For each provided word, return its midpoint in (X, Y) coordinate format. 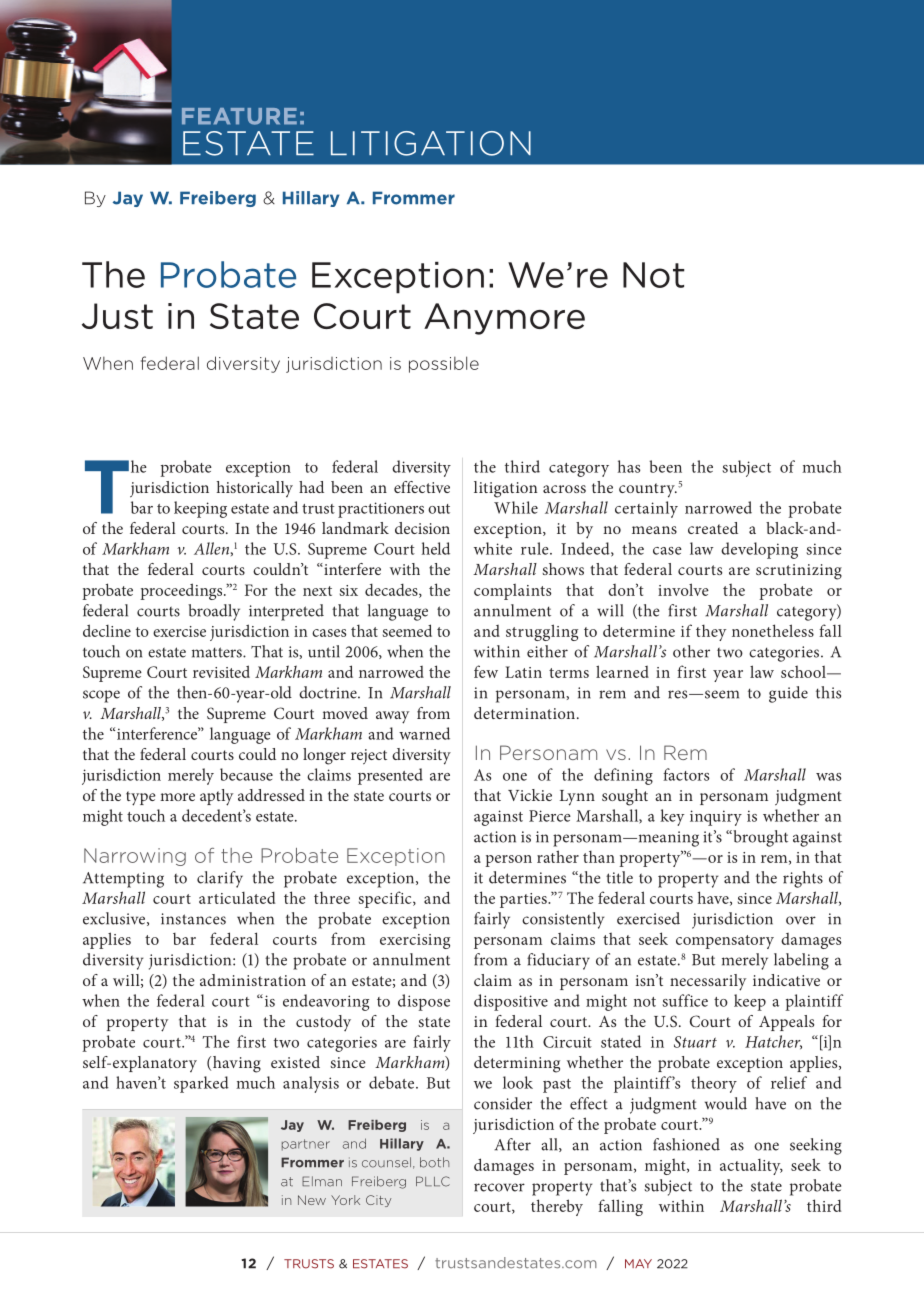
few (486, 671)
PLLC (433, 1181)
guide (788, 694)
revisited (221, 671)
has (629, 466)
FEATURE (239, 116)
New (312, 1200)
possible (444, 364)
